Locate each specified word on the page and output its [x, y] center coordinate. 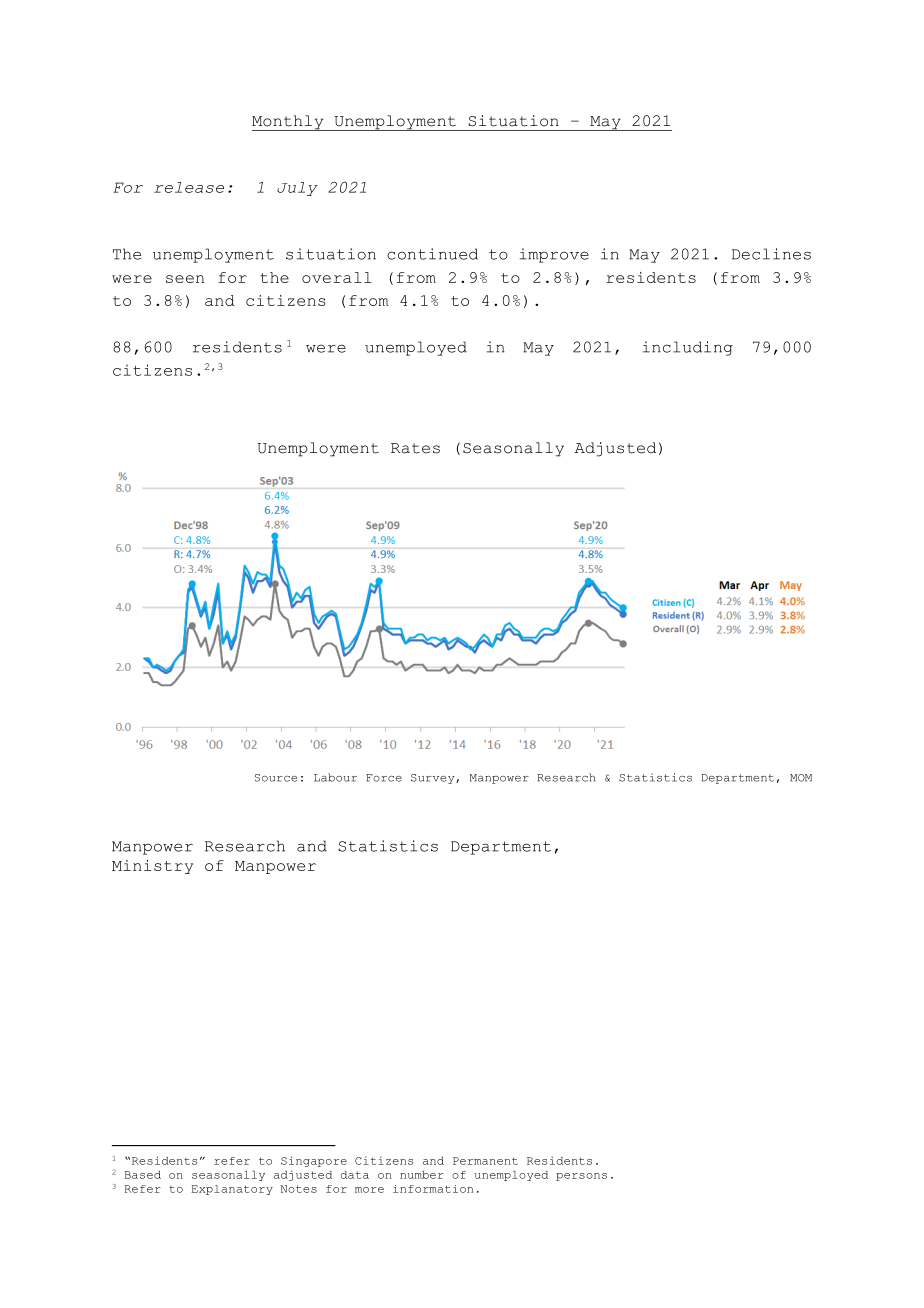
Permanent [485, 1161]
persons [581, 1177]
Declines [771, 254]
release [189, 187]
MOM [801, 778]
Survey [434, 779]
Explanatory [232, 1190]
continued [432, 254]
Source [276, 778]
